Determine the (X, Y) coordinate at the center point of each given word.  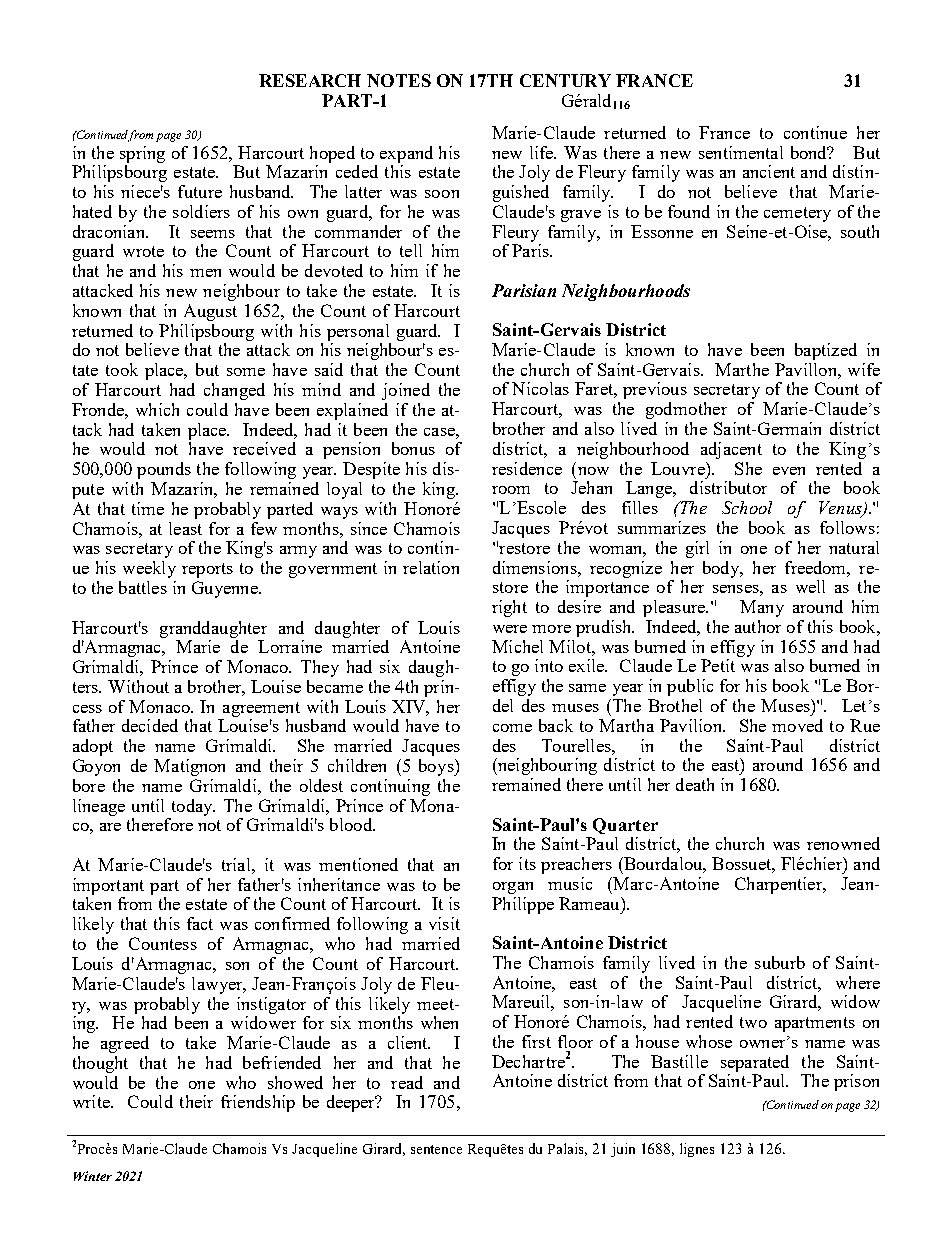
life (543, 152)
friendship (258, 1103)
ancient (769, 171)
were (510, 629)
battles (143, 587)
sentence (436, 1149)
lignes (697, 1150)
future (200, 191)
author (758, 626)
